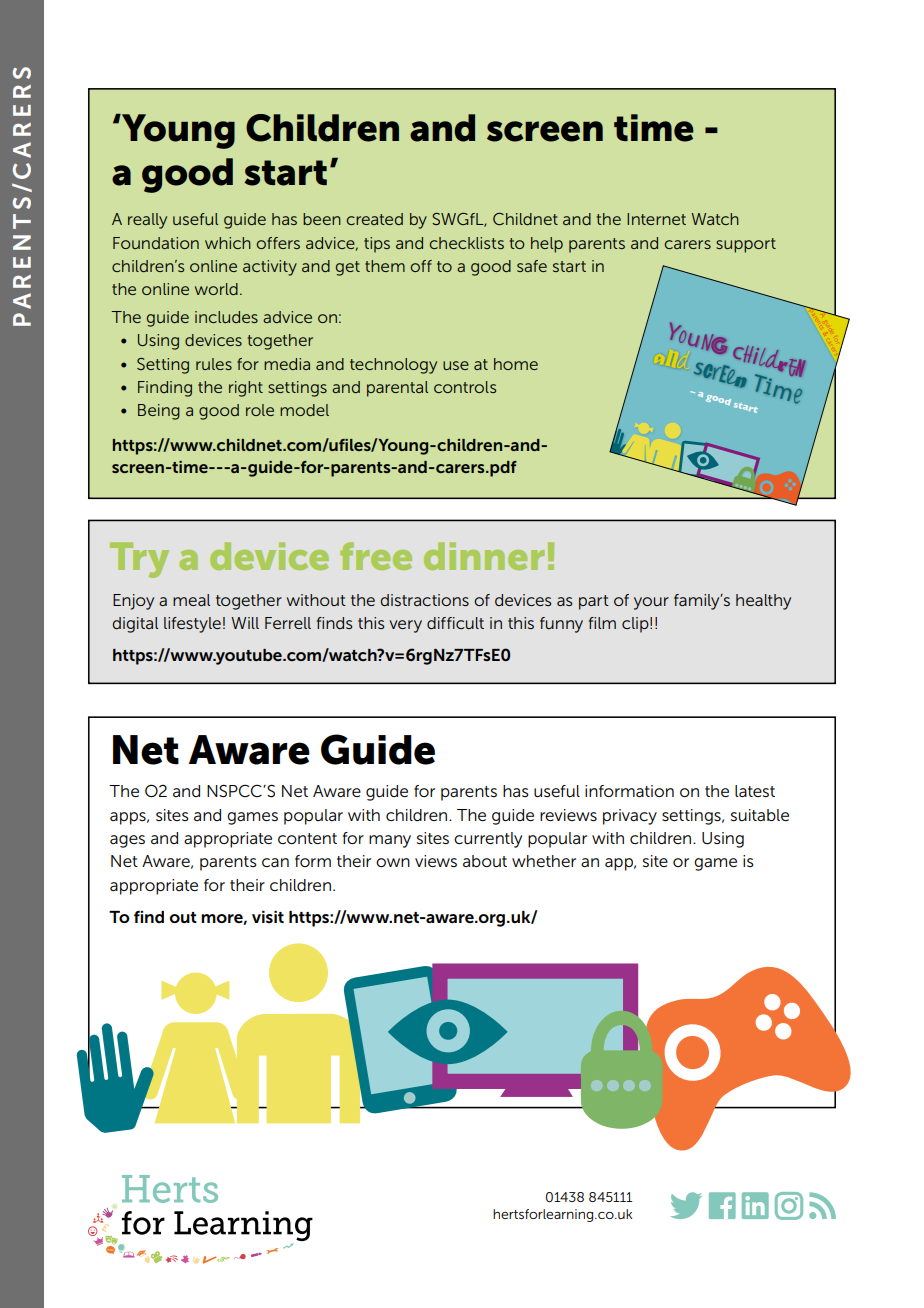  Describe the element at coordinates (516, 364) in the image. I see `home` at that location.
